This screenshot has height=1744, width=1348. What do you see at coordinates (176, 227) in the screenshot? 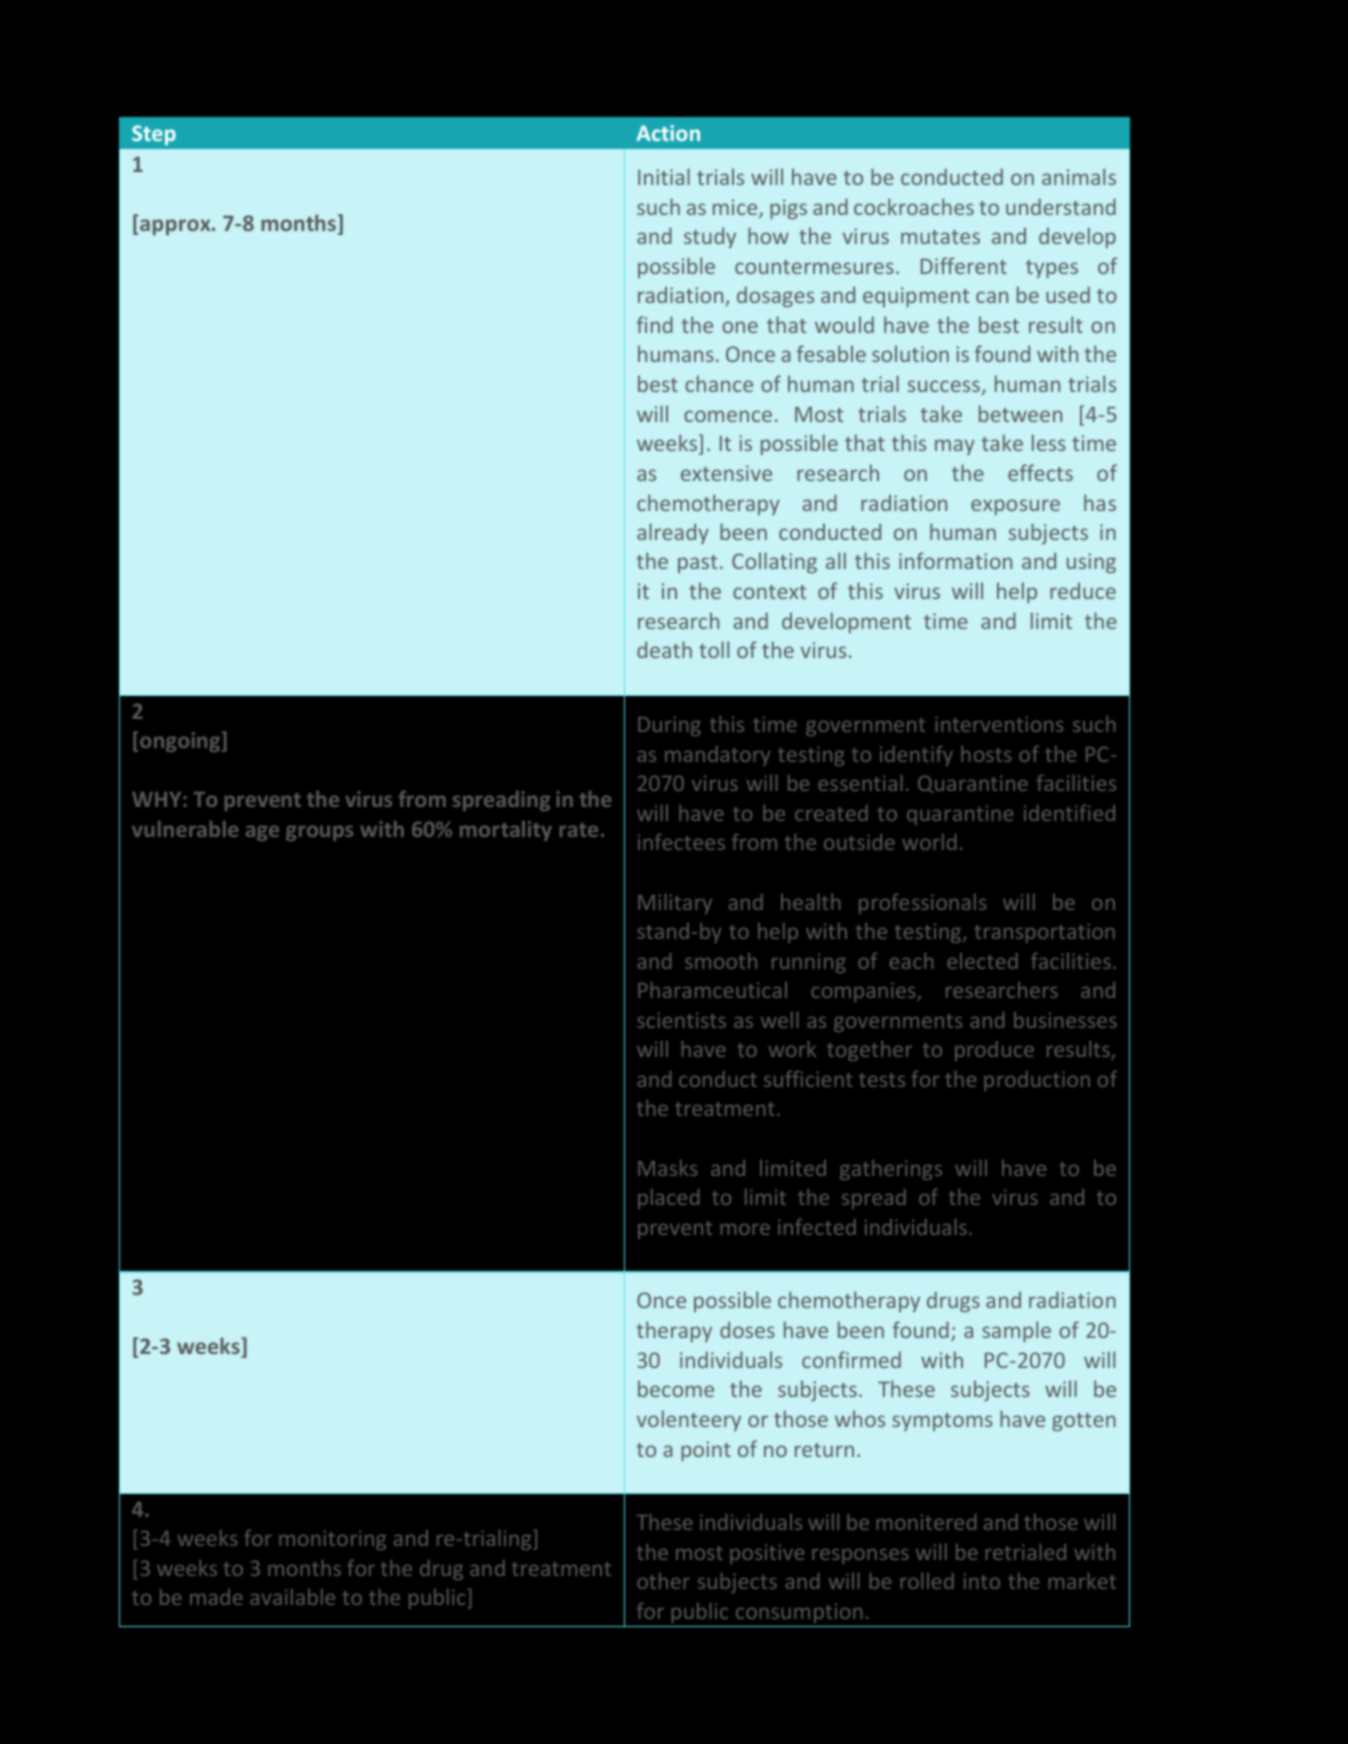
I see `approx` at bounding box center [176, 227].
